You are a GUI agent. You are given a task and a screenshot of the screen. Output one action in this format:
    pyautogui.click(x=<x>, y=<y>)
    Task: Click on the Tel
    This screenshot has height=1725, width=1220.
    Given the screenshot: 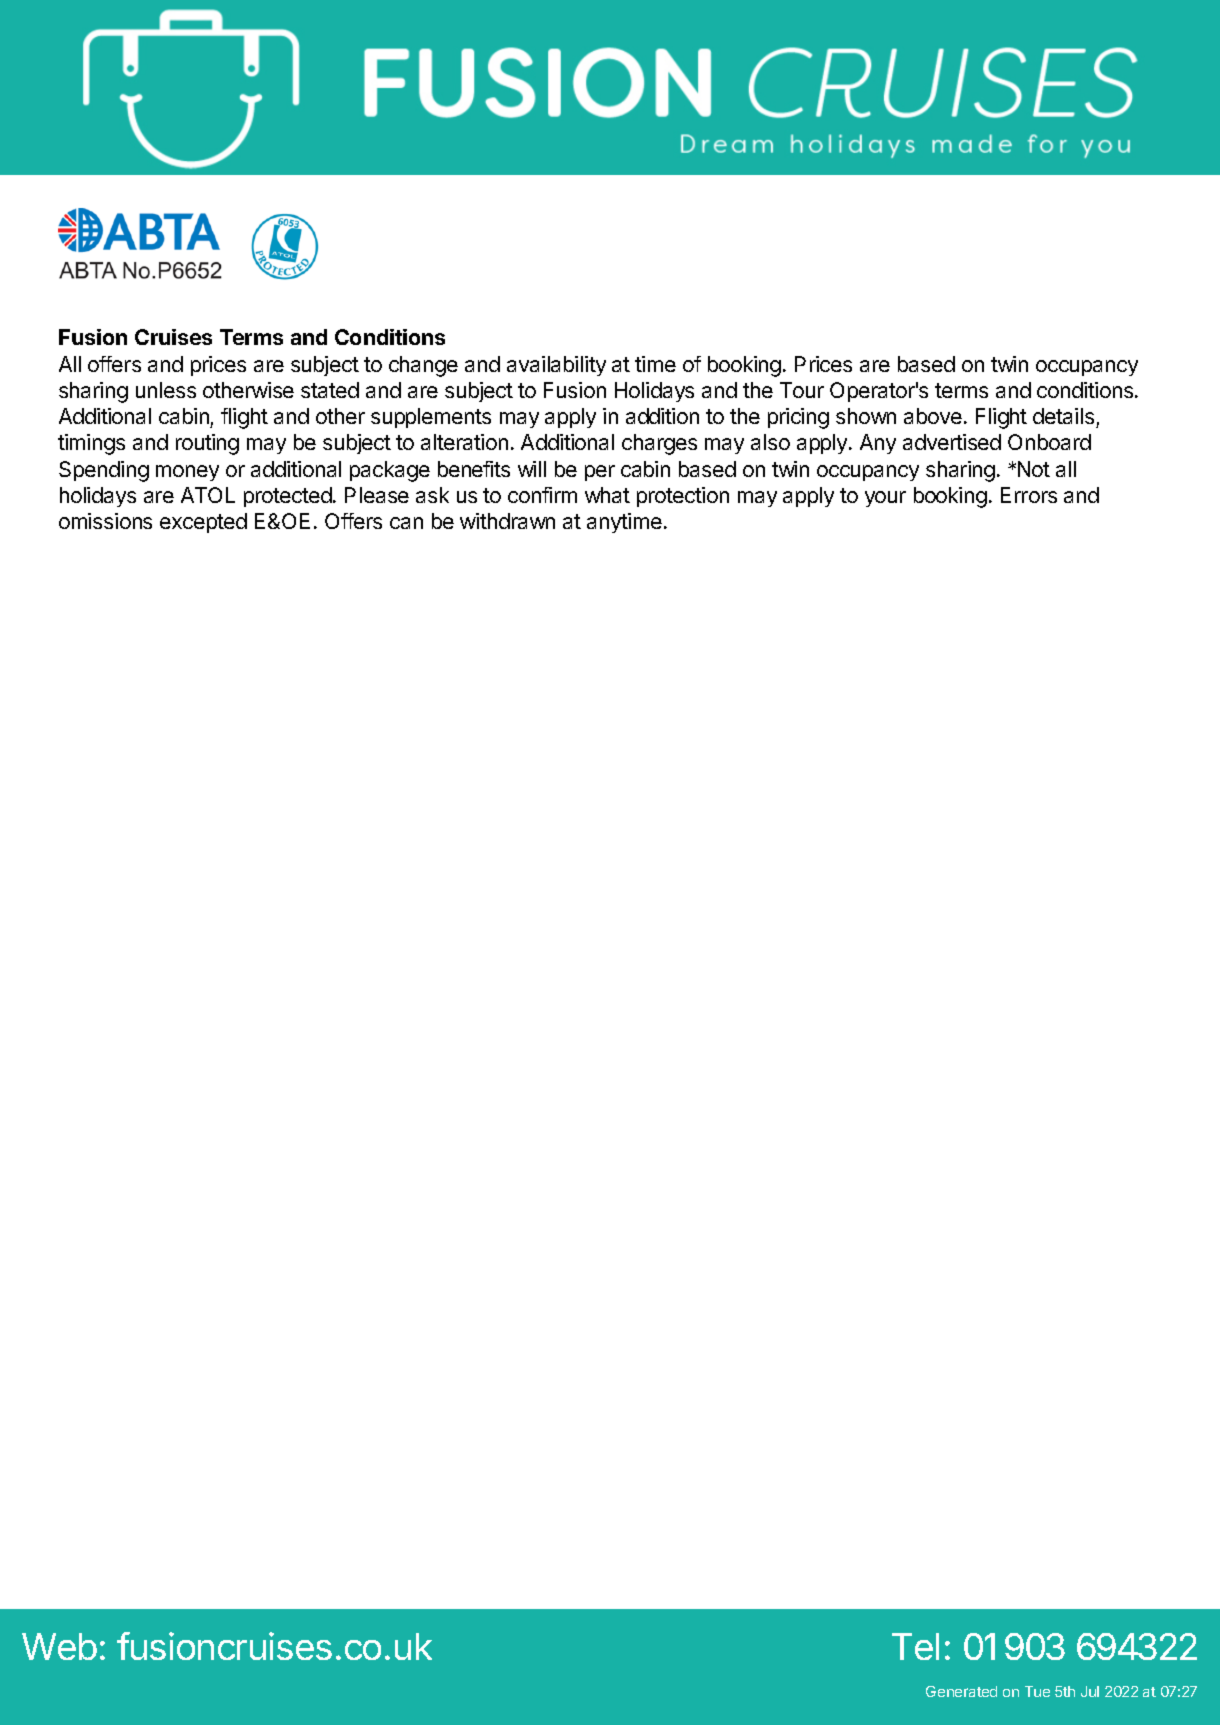 What is the action you would take?
    pyautogui.click(x=915, y=1646)
